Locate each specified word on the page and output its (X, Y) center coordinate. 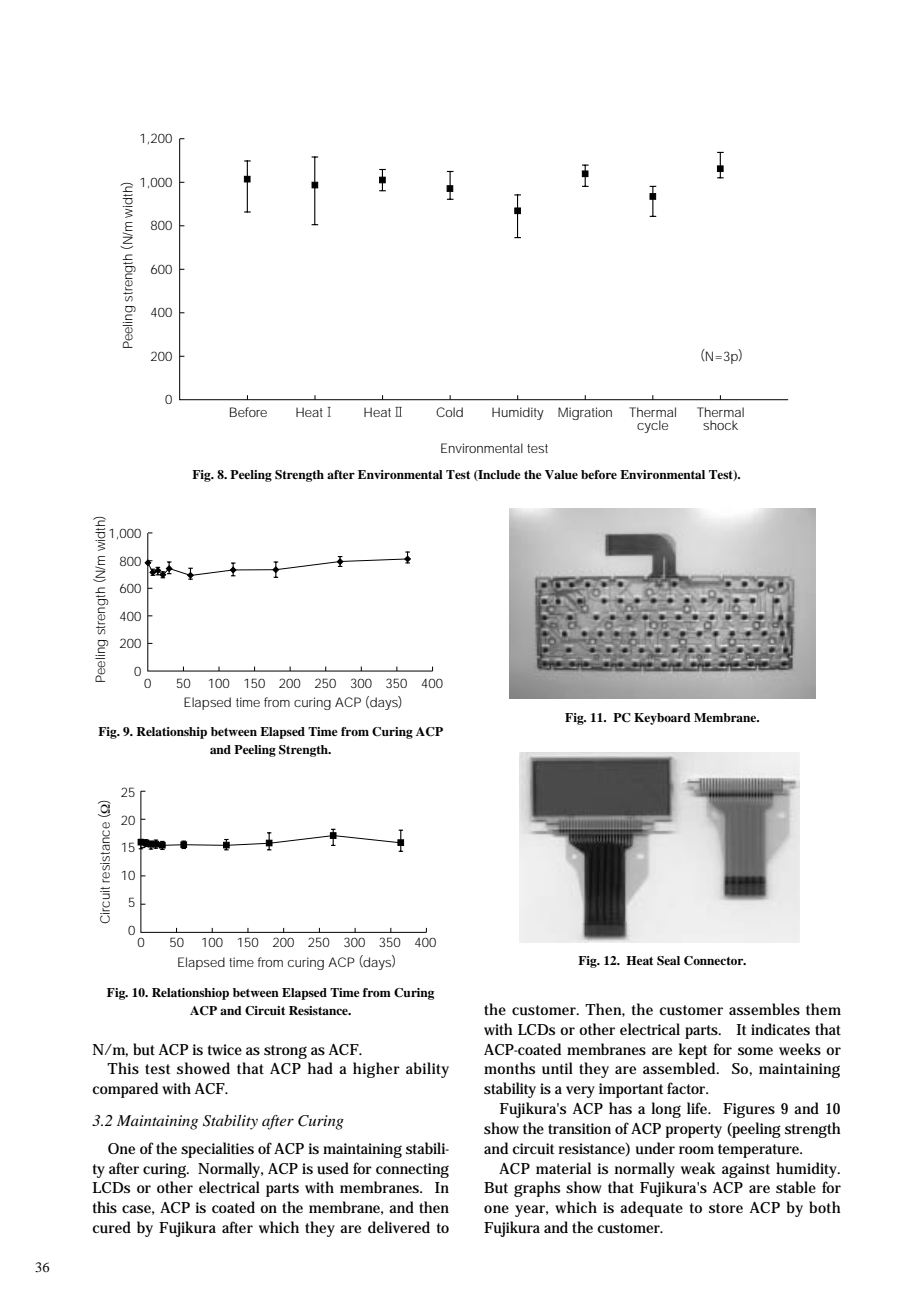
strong (285, 1052)
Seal (668, 961)
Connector (715, 961)
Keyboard (662, 719)
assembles (764, 1009)
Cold (449, 412)
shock (720, 425)
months (509, 1068)
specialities (217, 1150)
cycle (652, 426)
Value (561, 474)
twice (225, 1049)
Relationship (171, 733)
